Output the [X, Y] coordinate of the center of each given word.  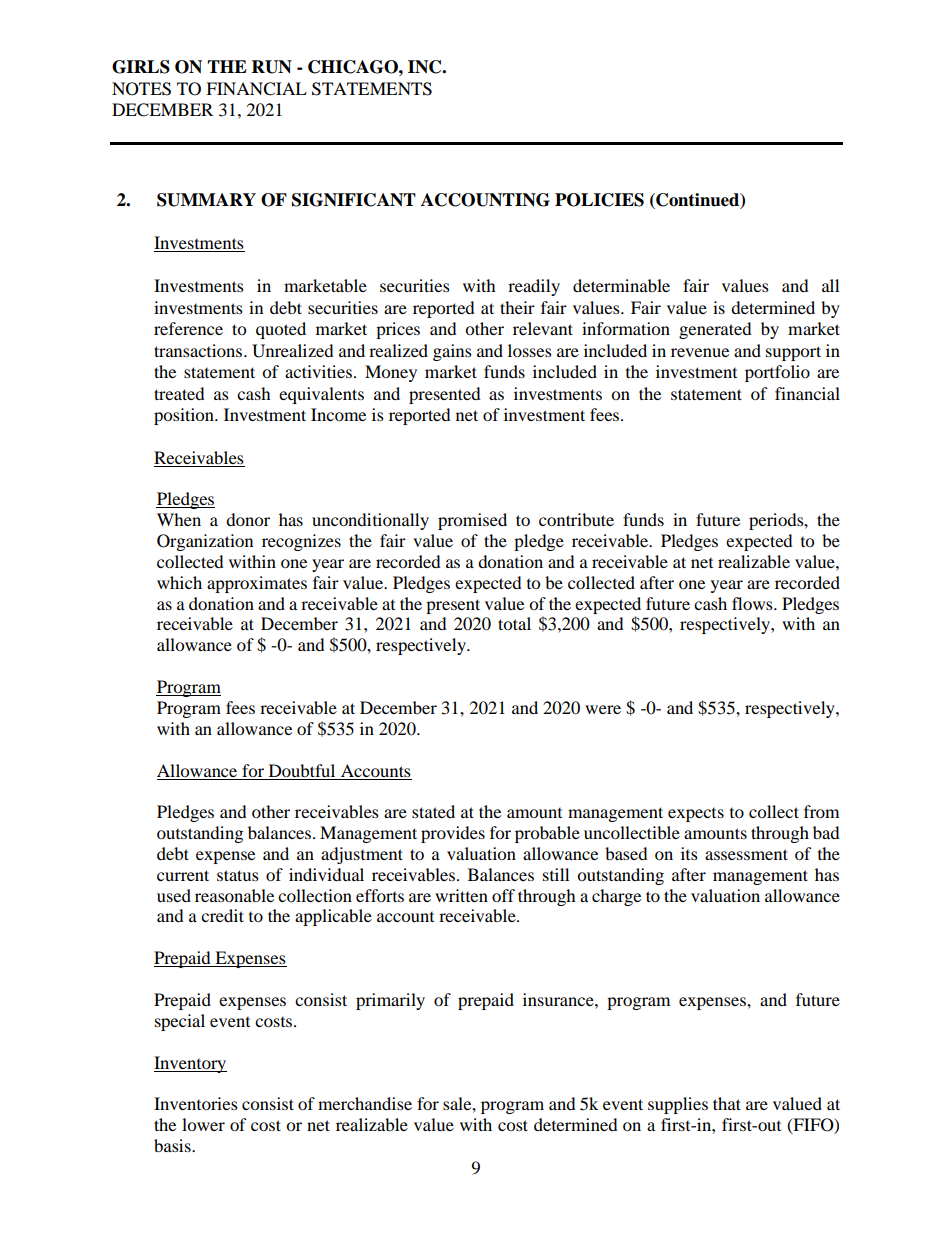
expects [696, 815]
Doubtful [302, 770]
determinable [621, 285]
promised [472, 521]
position [185, 416]
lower [203, 1124]
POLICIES [599, 200]
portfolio [777, 373]
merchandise [365, 1103]
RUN [272, 67]
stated [433, 811]
